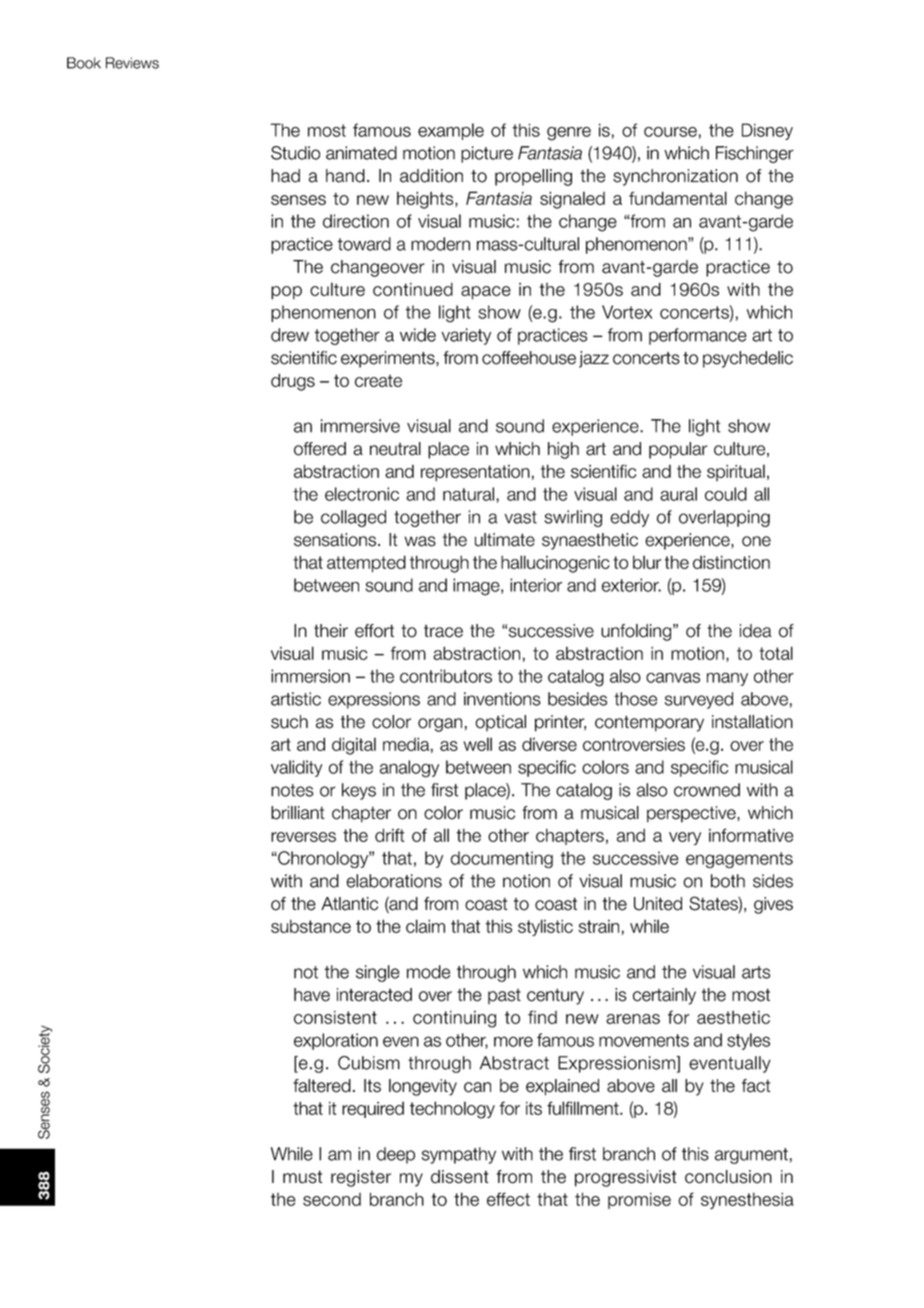 The image size is (924, 1308). Describe the element at coordinates (692, 814) in the document. I see `perspective` at that location.
